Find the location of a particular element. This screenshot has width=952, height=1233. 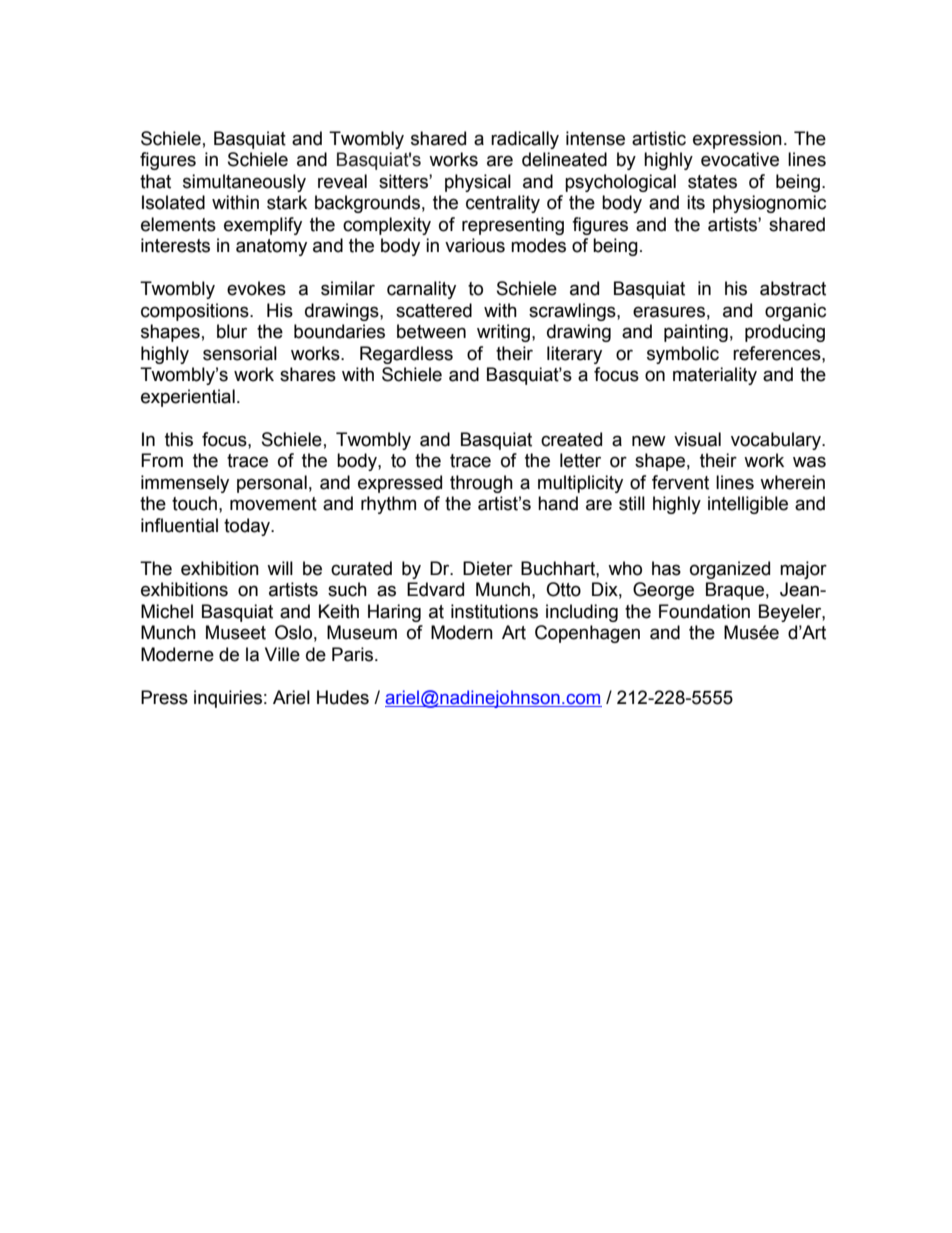

organized is located at coordinates (730, 570).
